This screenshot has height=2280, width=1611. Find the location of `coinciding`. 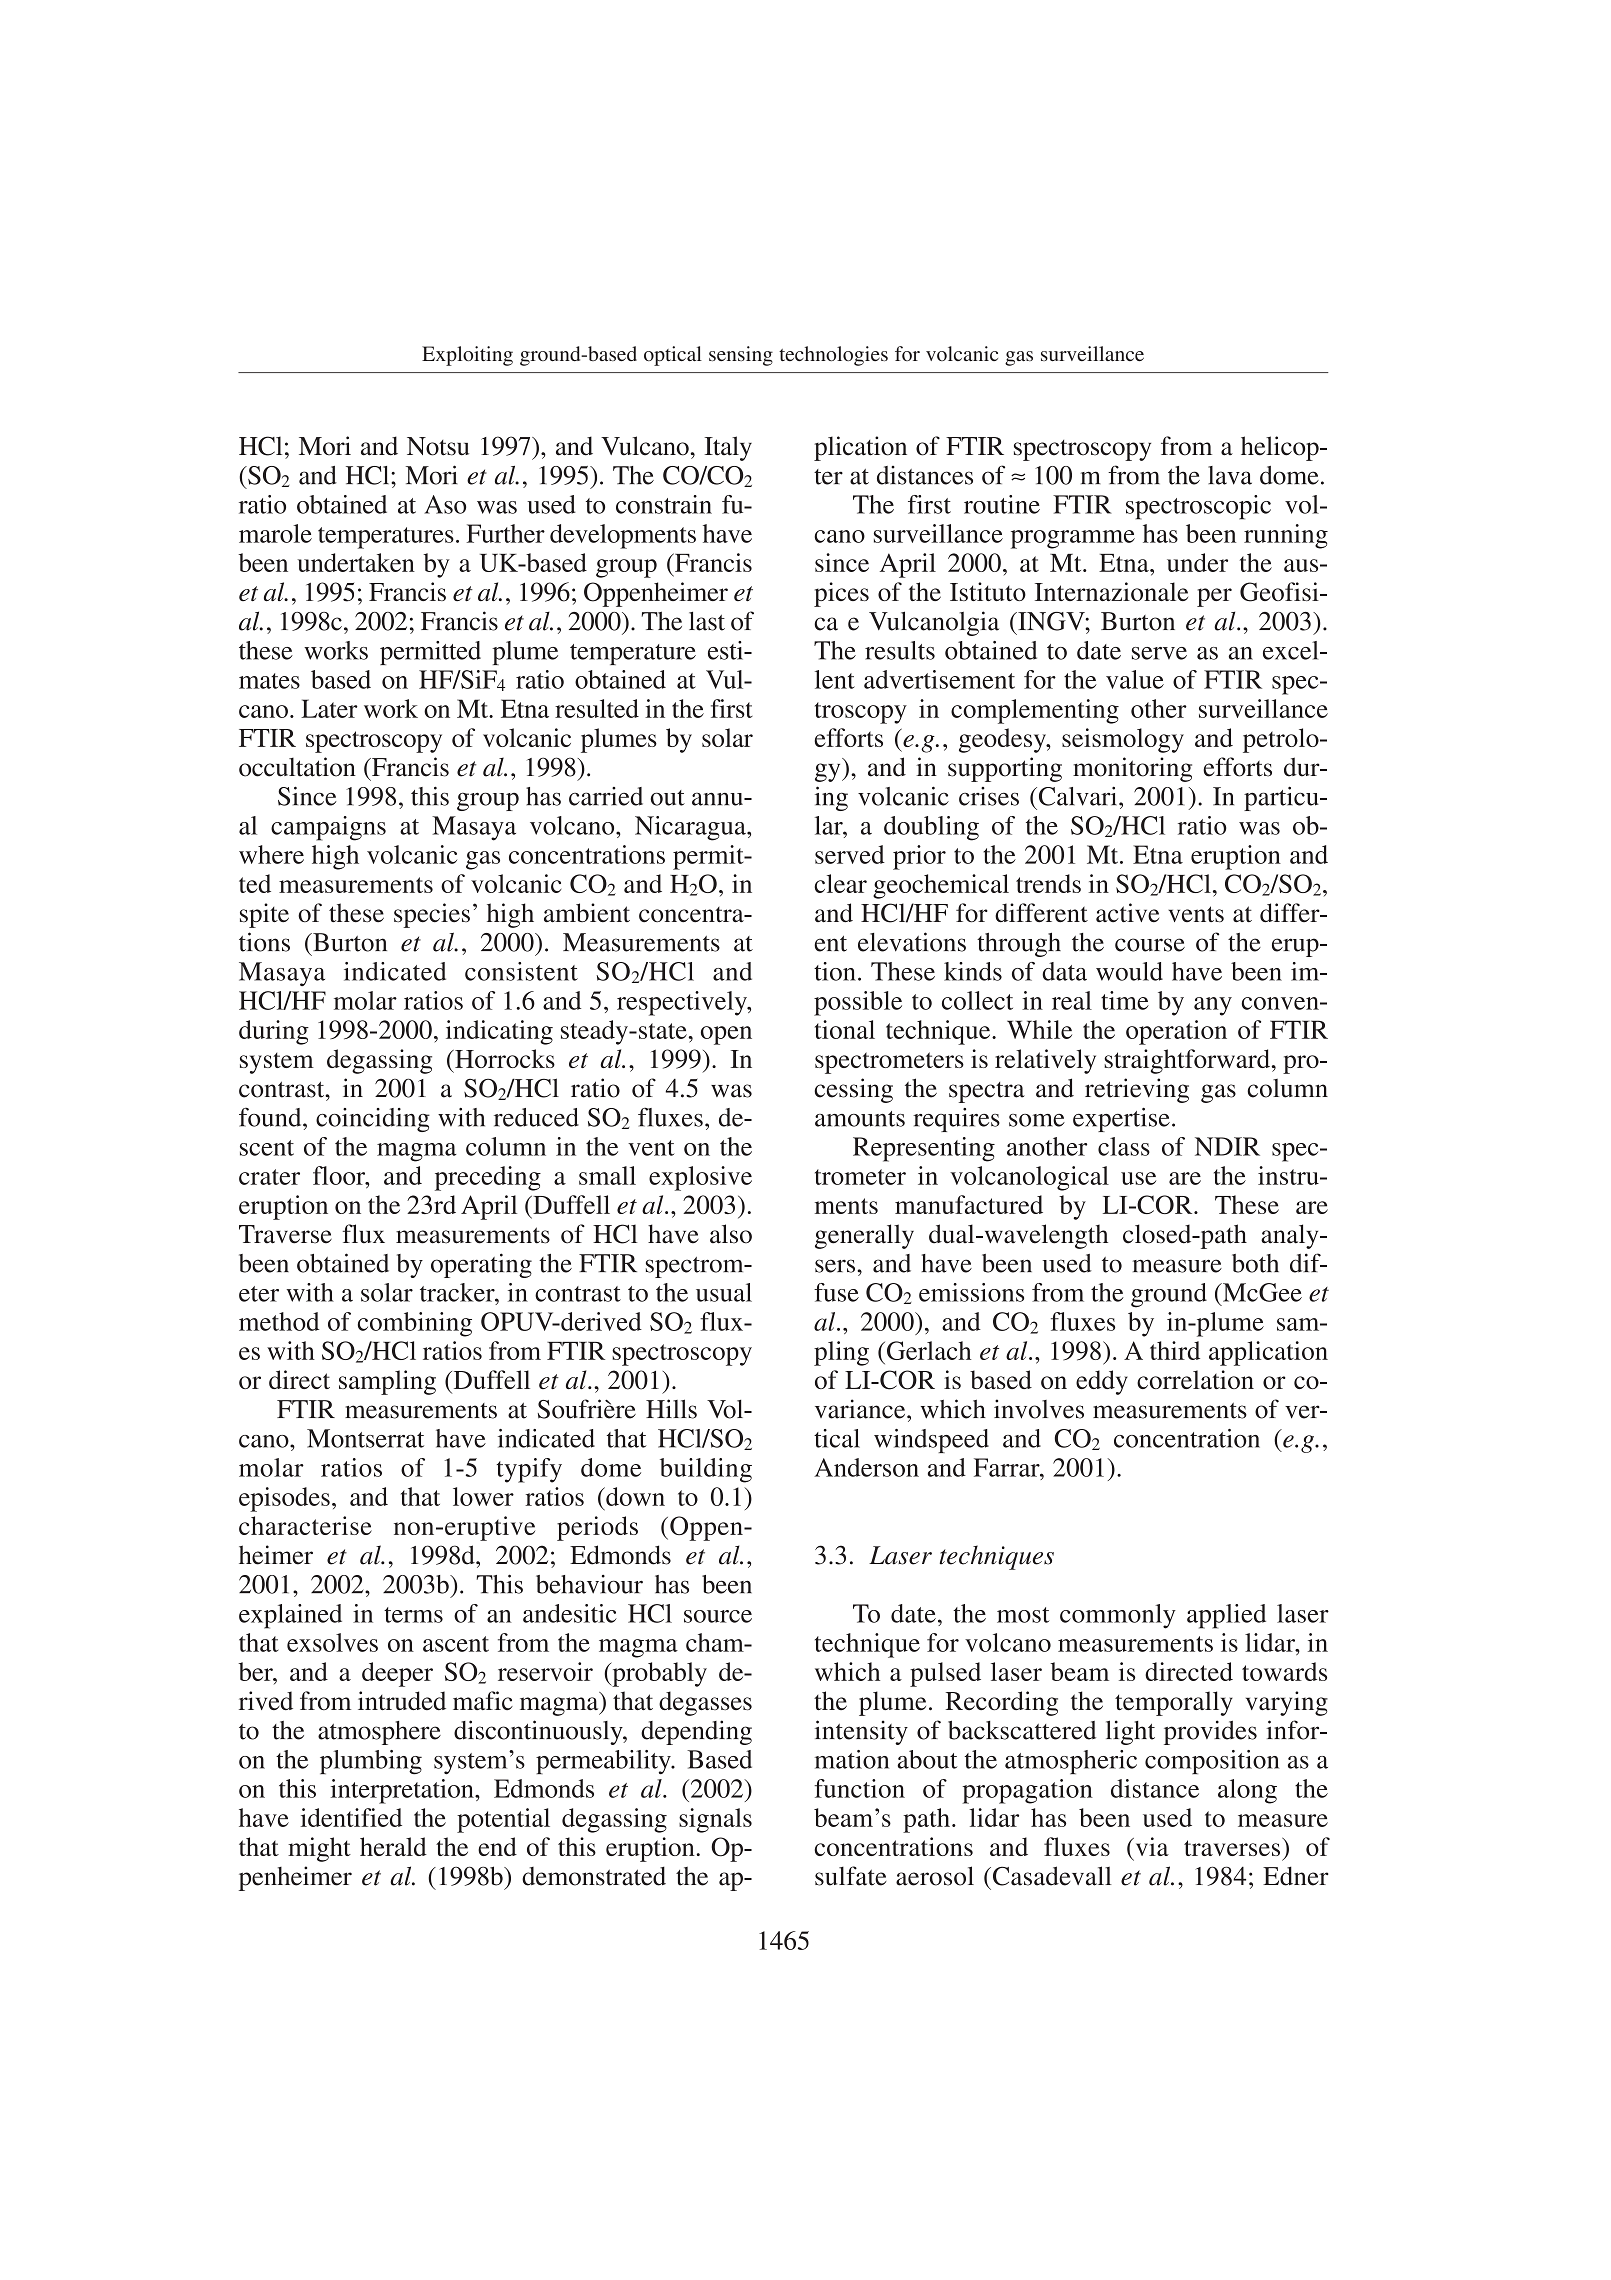

coinciding is located at coordinates (373, 1120).
